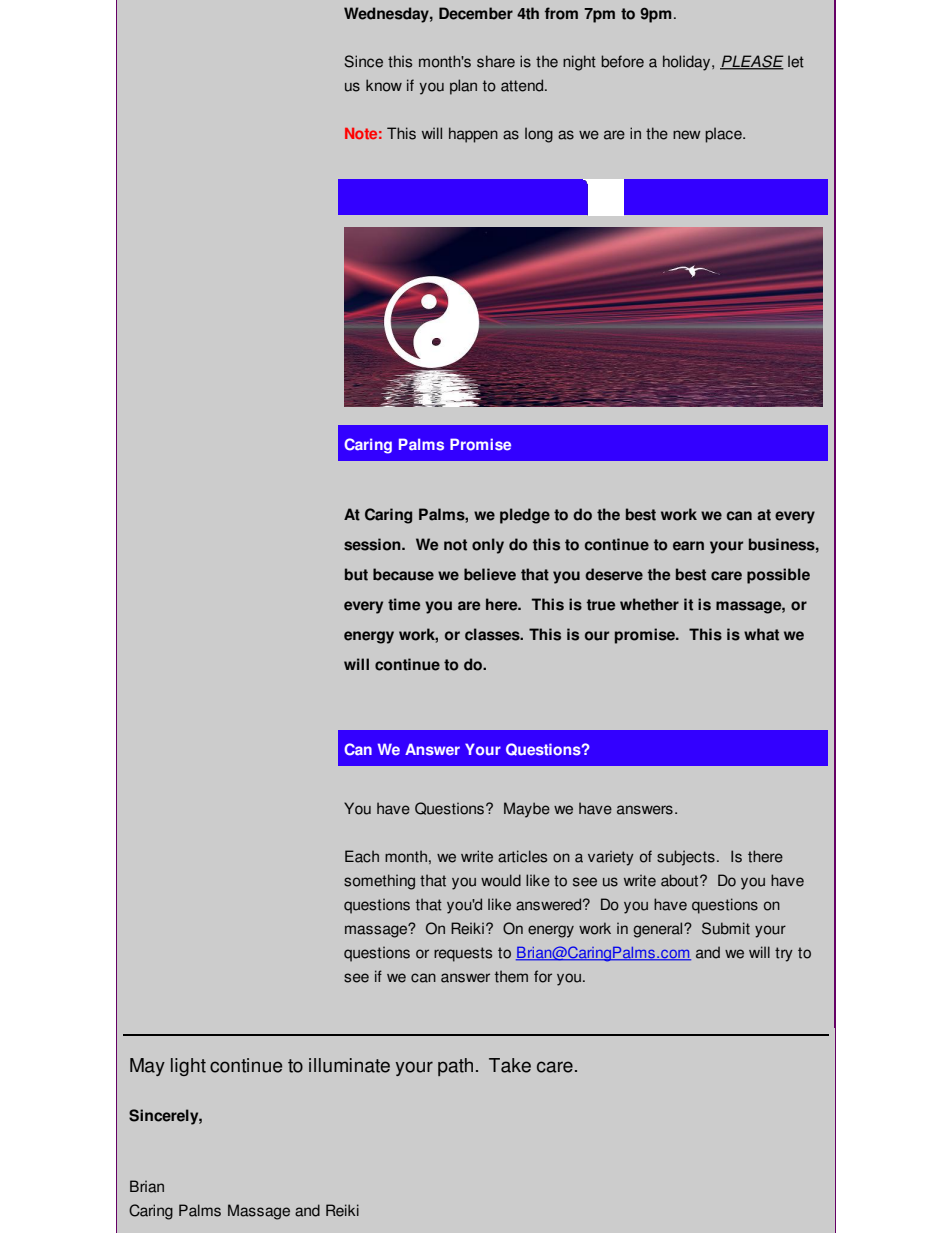 The width and height of the document is (952, 1233). What do you see at coordinates (188, 1067) in the document?
I see `light` at bounding box center [188, 1067].
